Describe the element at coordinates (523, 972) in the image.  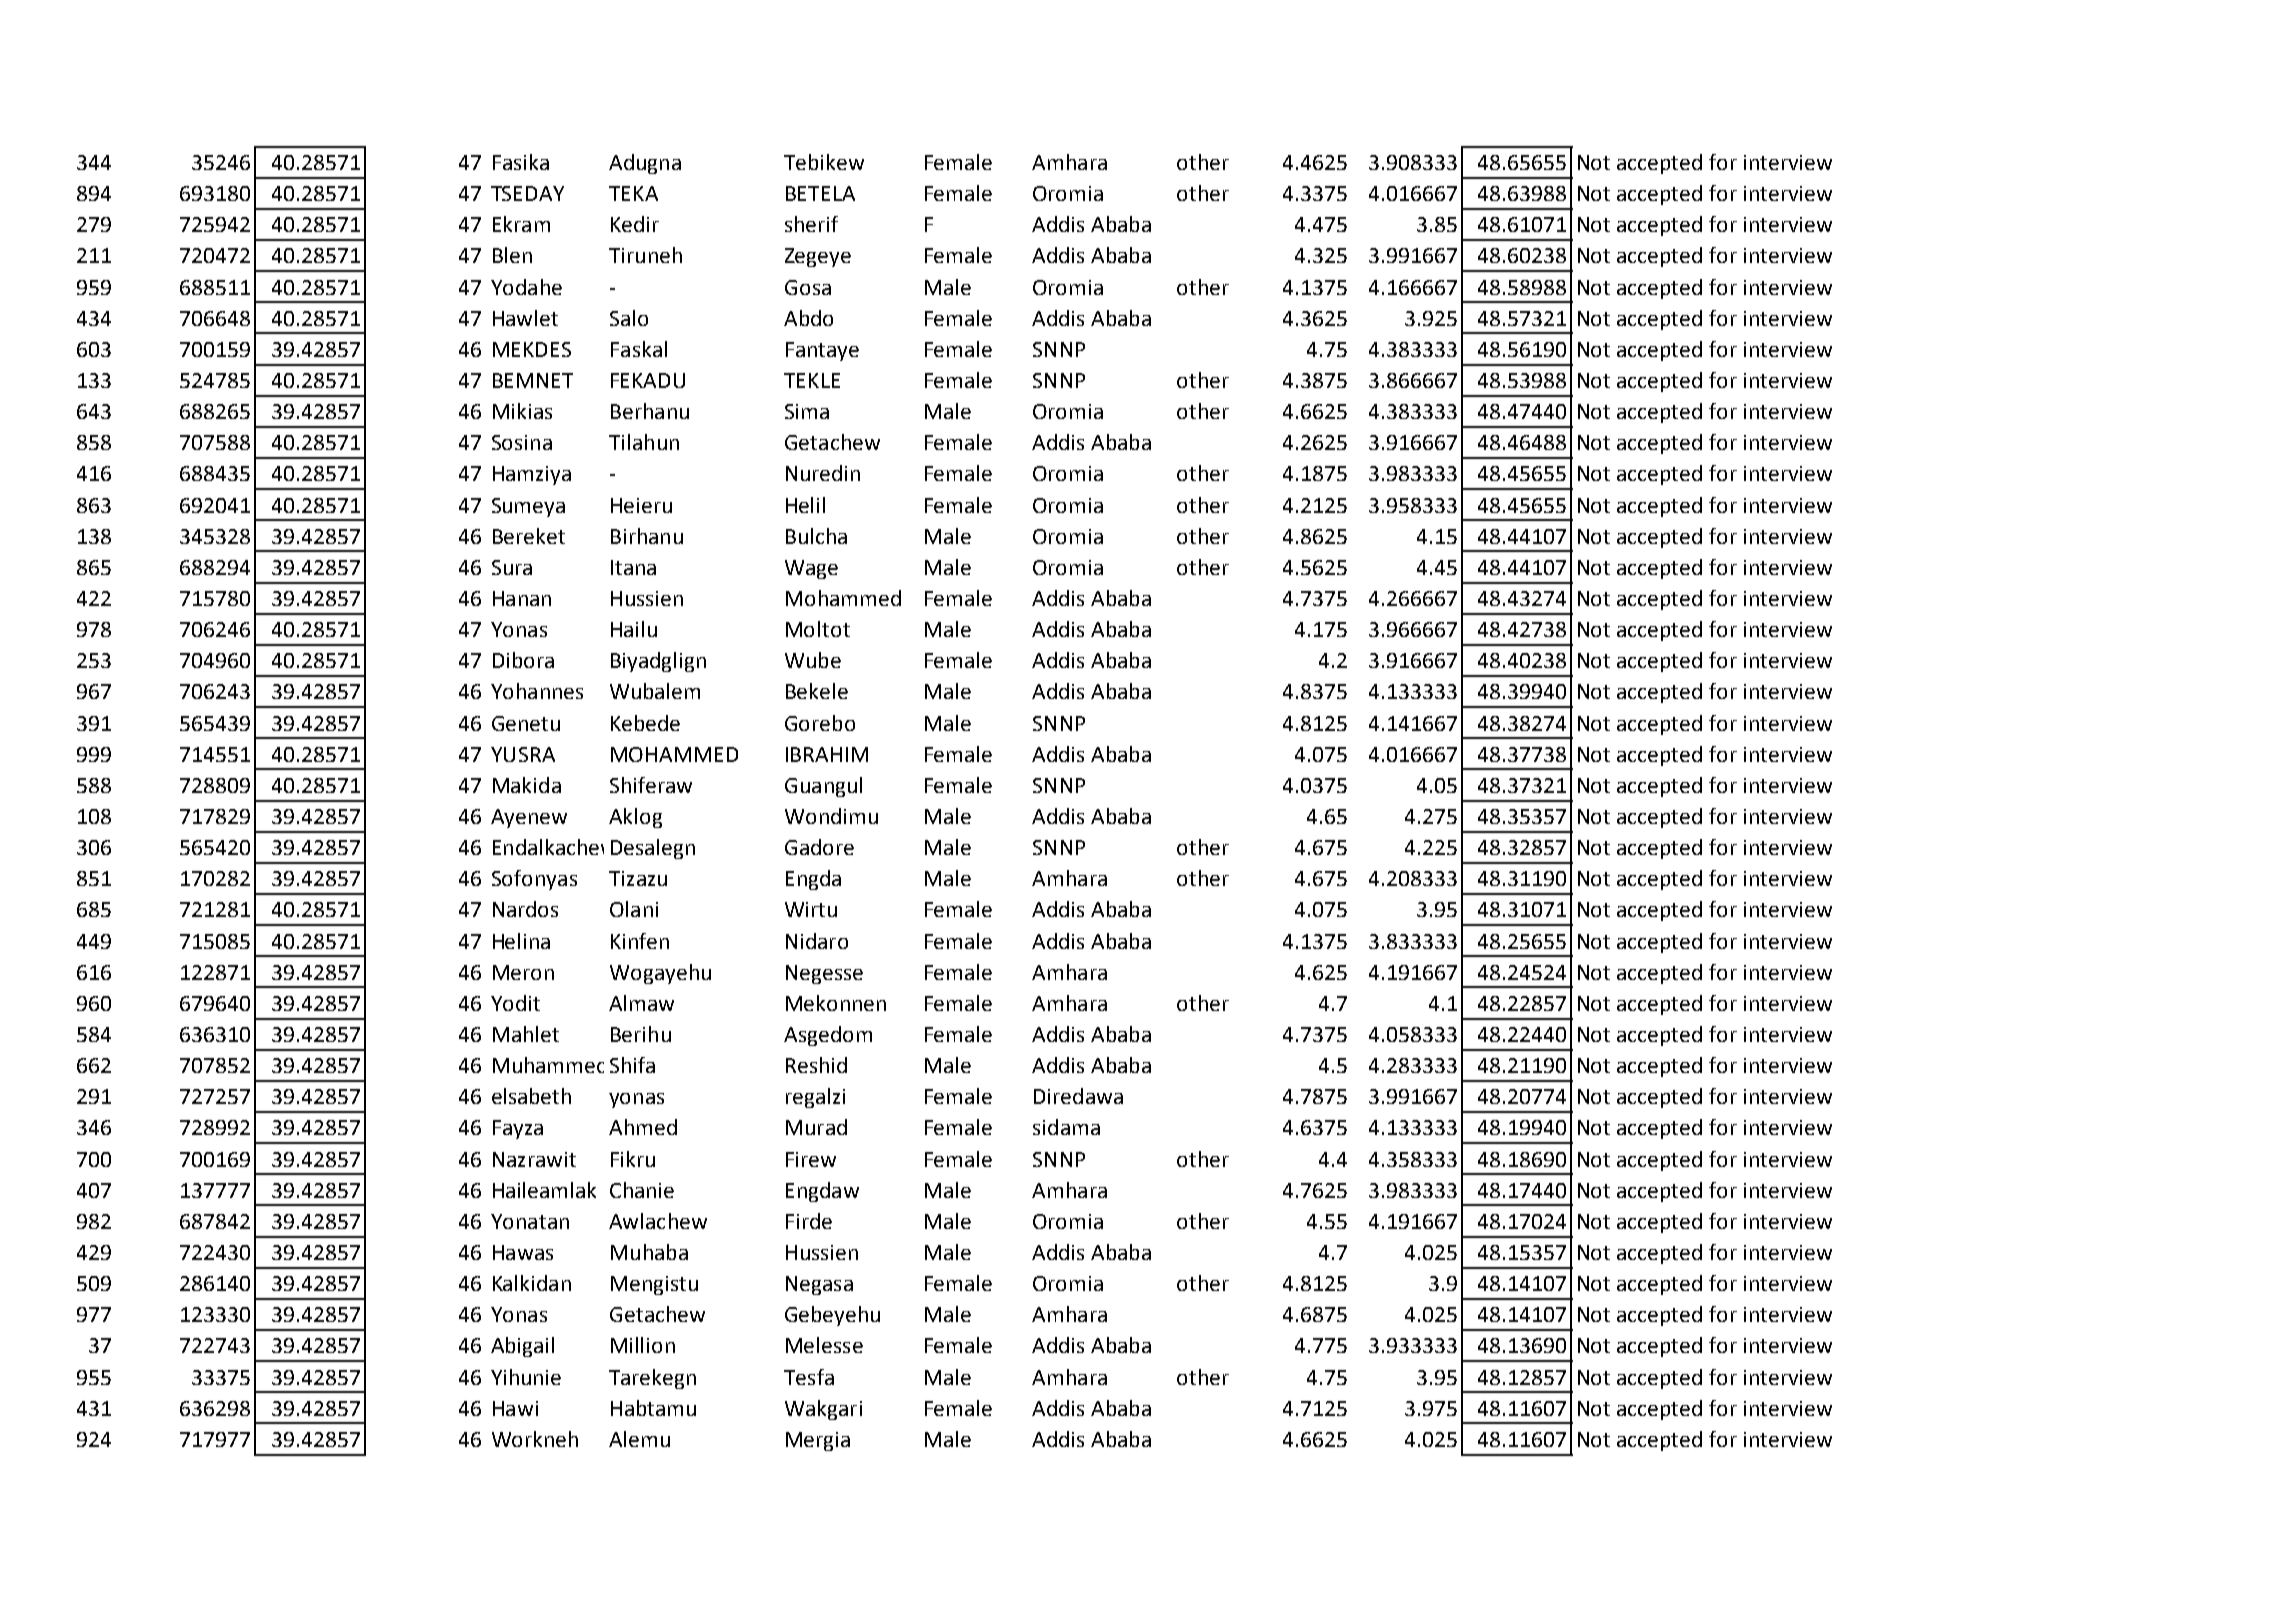
I see `Meron` at that location.
